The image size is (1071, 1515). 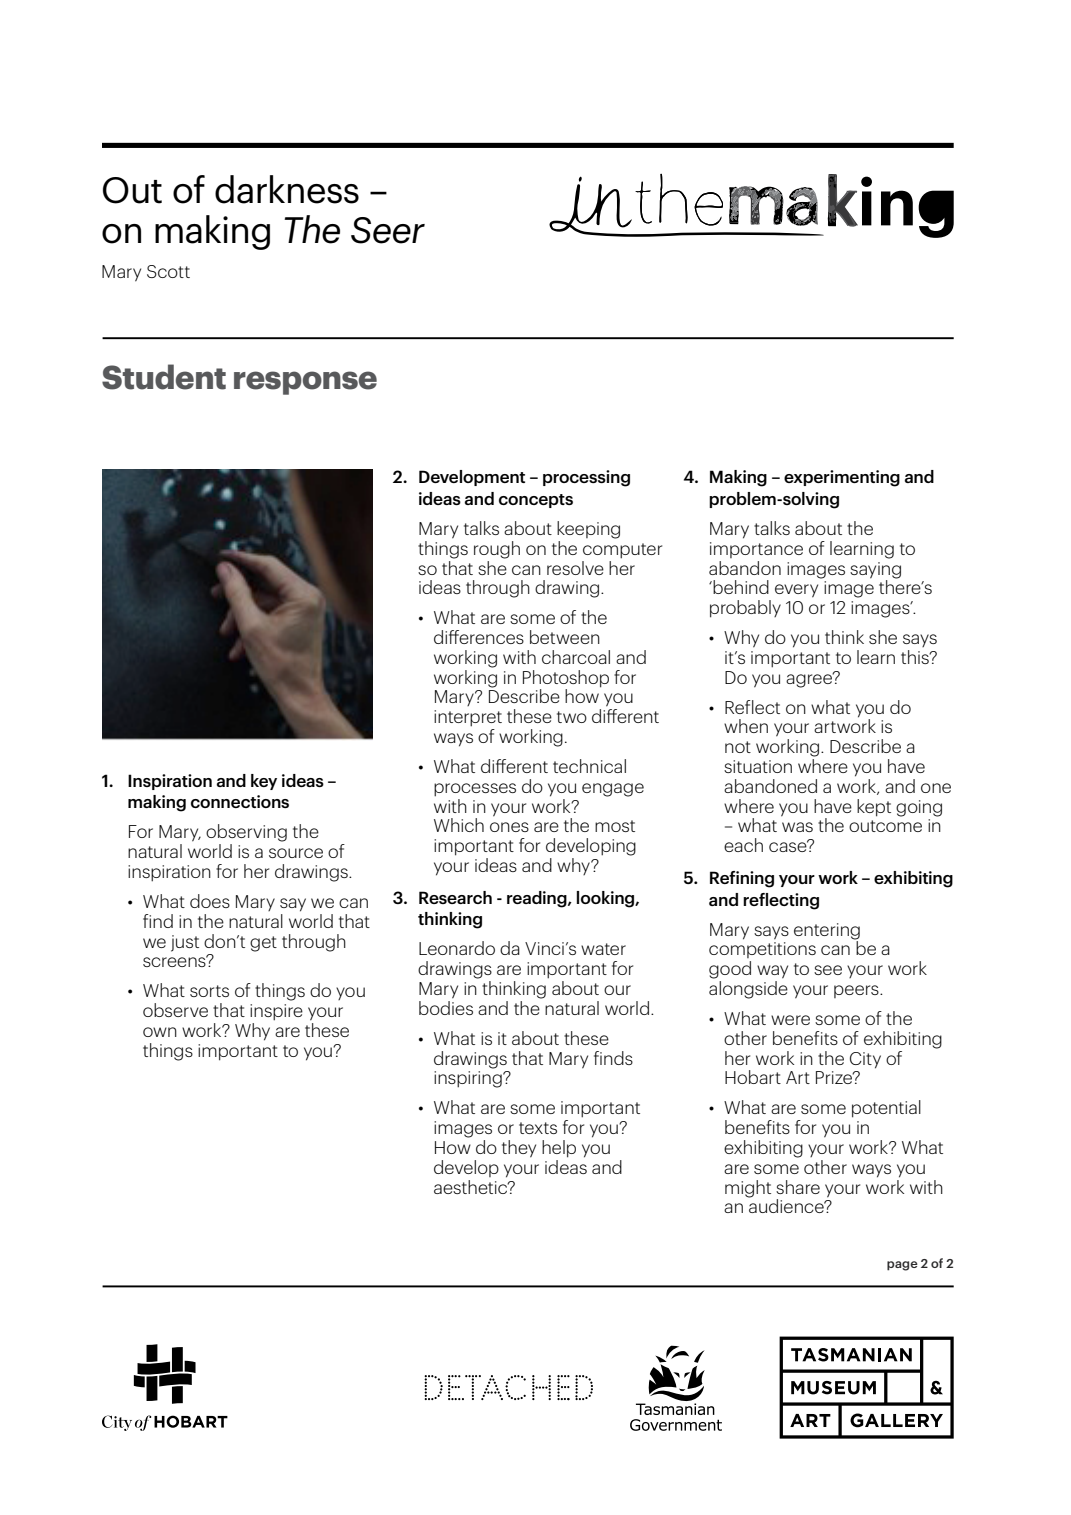 I want to click on key, so click(x=264, y=782).
